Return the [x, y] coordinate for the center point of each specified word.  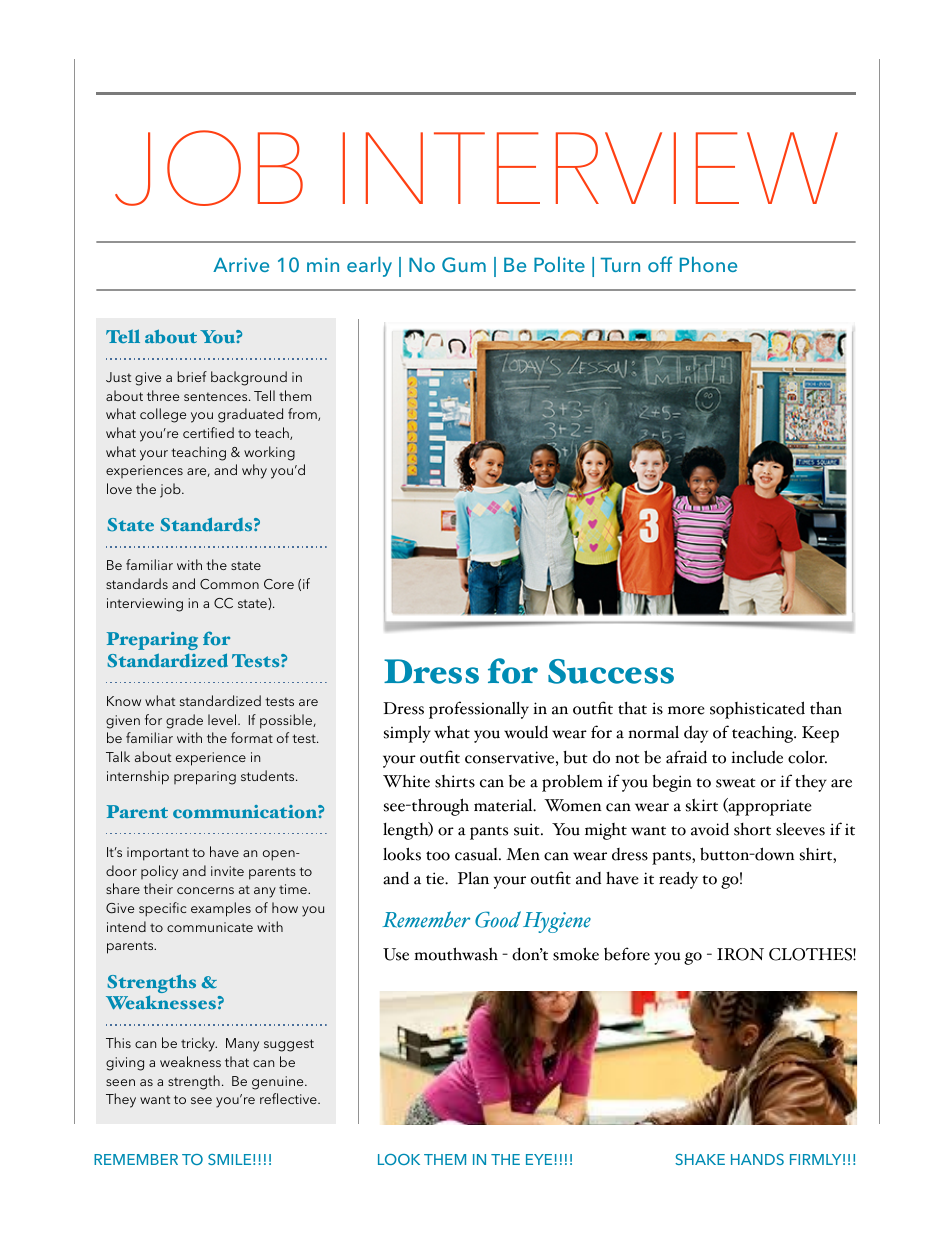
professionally [479, 710]
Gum [464, 265]
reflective [289, 1098]
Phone [708, 264]
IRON [740, 954]
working [269, 453]
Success [611, 671]
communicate [210, 927]
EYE [539, 1159]
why [254, 471]
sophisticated [757, 710]
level [223, 719]
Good [498, 919]
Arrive [241, 264]
